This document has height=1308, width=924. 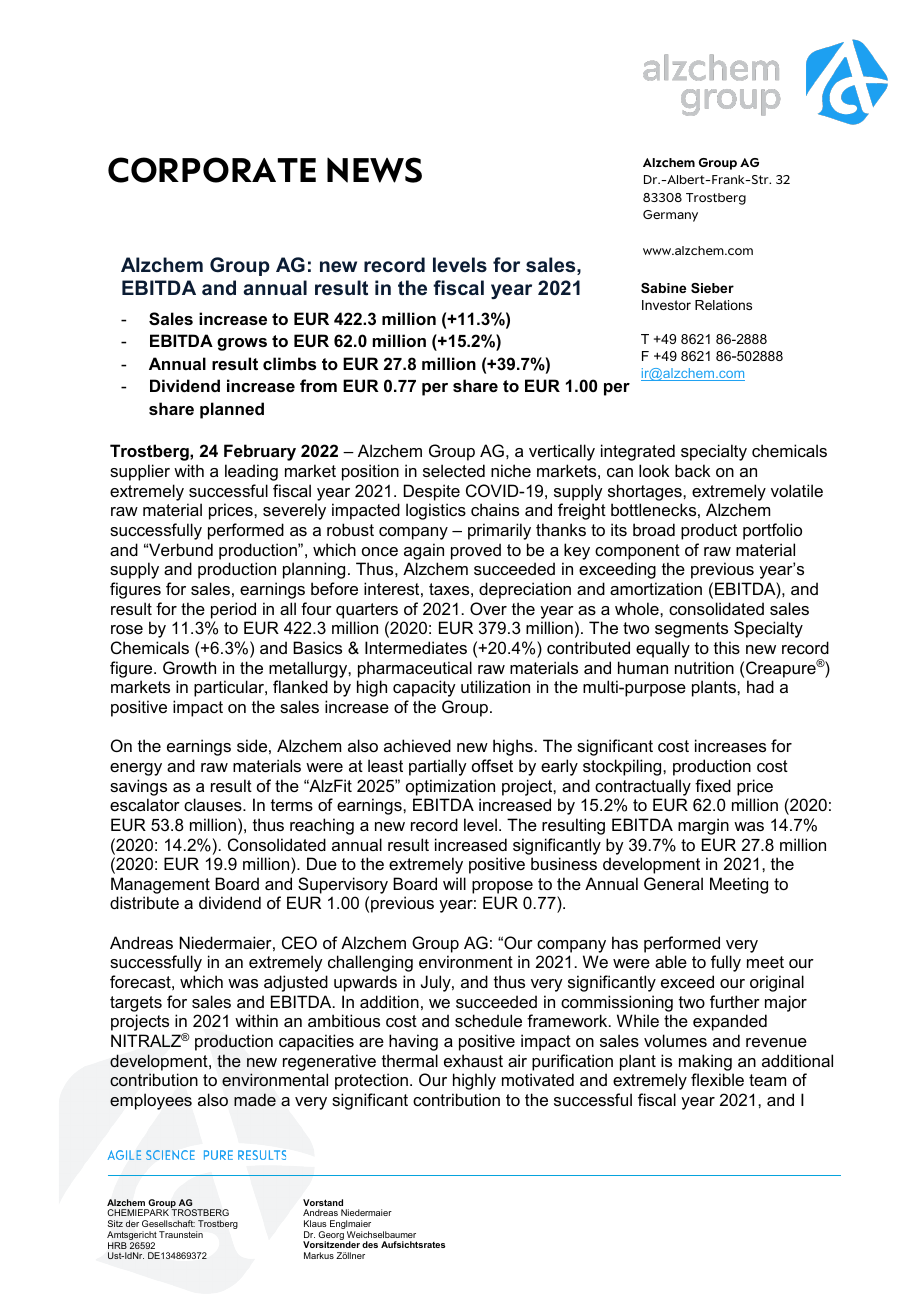 I want to click on schedule, so click(x=488, y=1020).
